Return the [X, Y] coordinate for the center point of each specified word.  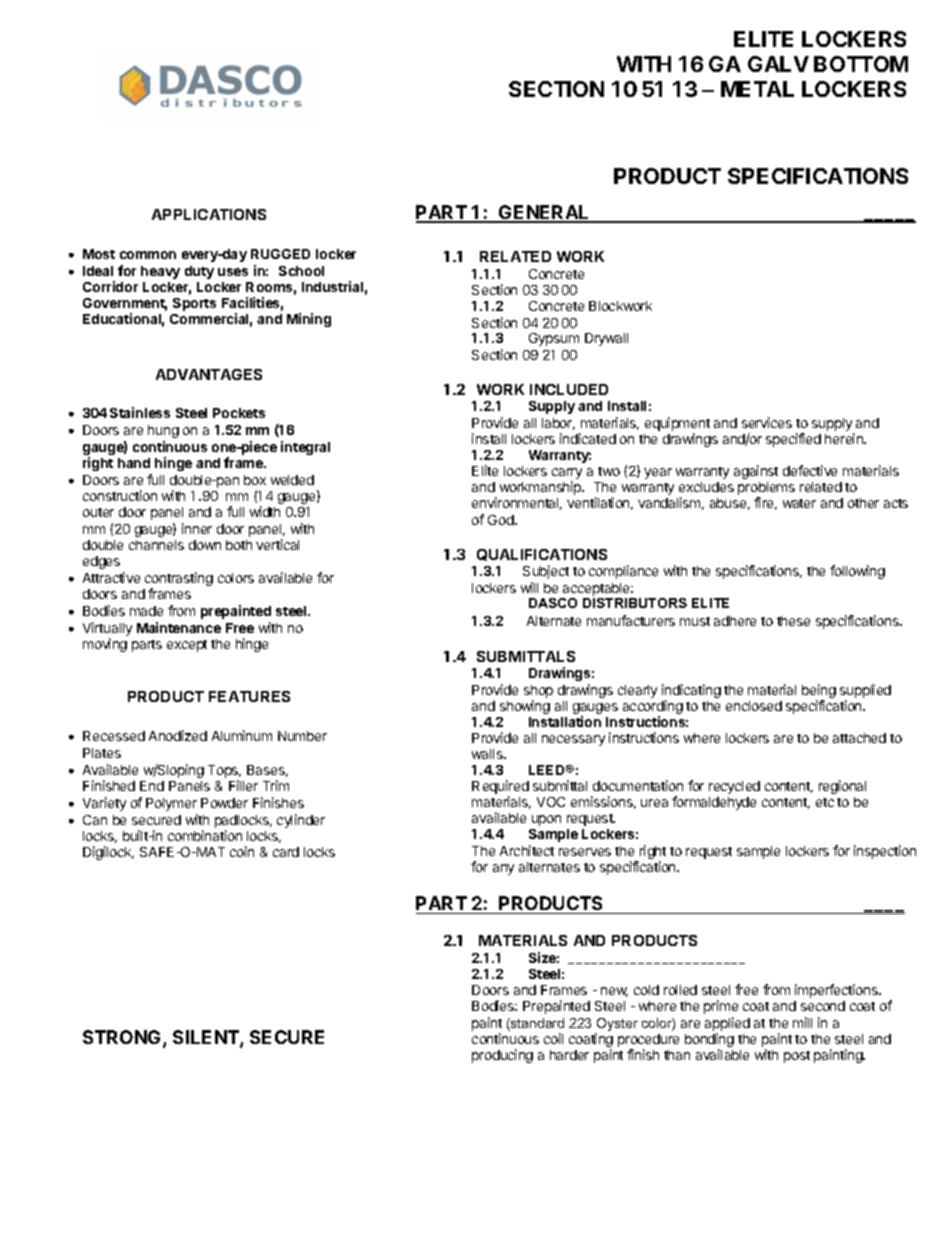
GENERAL [544, 213]
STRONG [123, 1038]
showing [525, 707]
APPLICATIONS [209, 214]
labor [558, 424]
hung [163, 431]
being [819, 692]
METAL [757, 89]
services [767, 422]
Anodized [178, 735]
